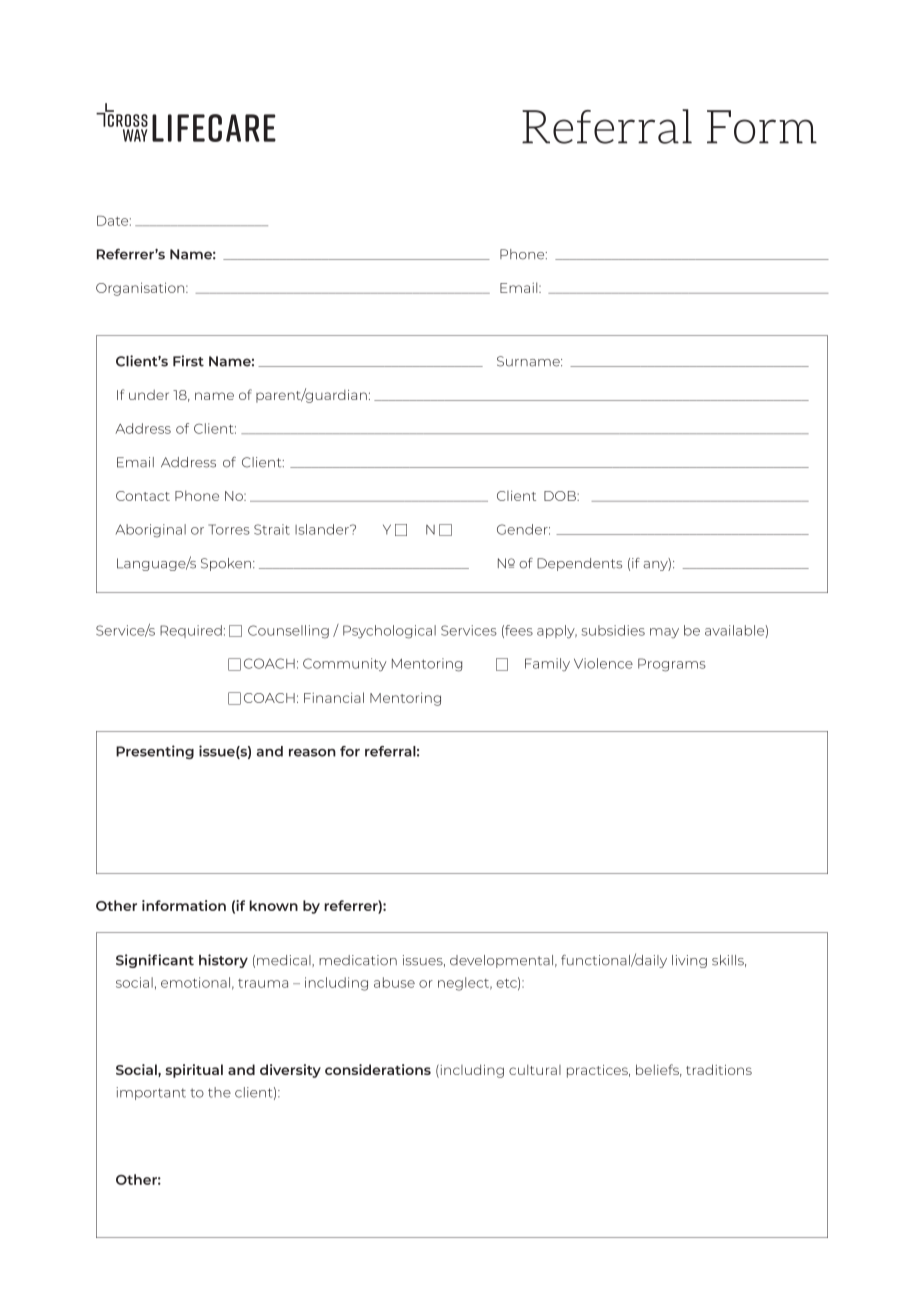  I want to click on living, so click(689, 961).
